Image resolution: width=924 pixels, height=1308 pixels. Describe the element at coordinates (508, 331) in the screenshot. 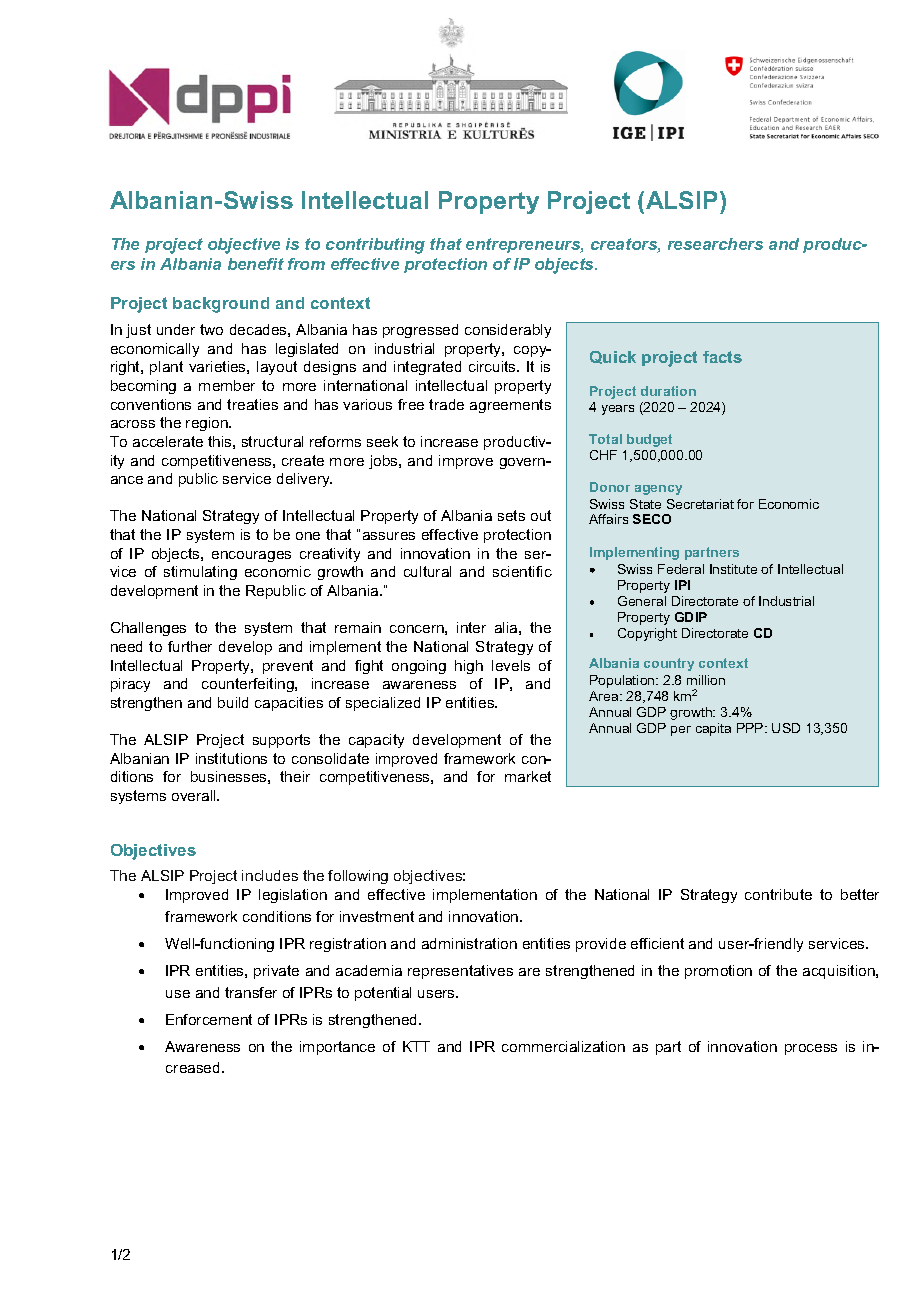

I see `considerably` at that location.
